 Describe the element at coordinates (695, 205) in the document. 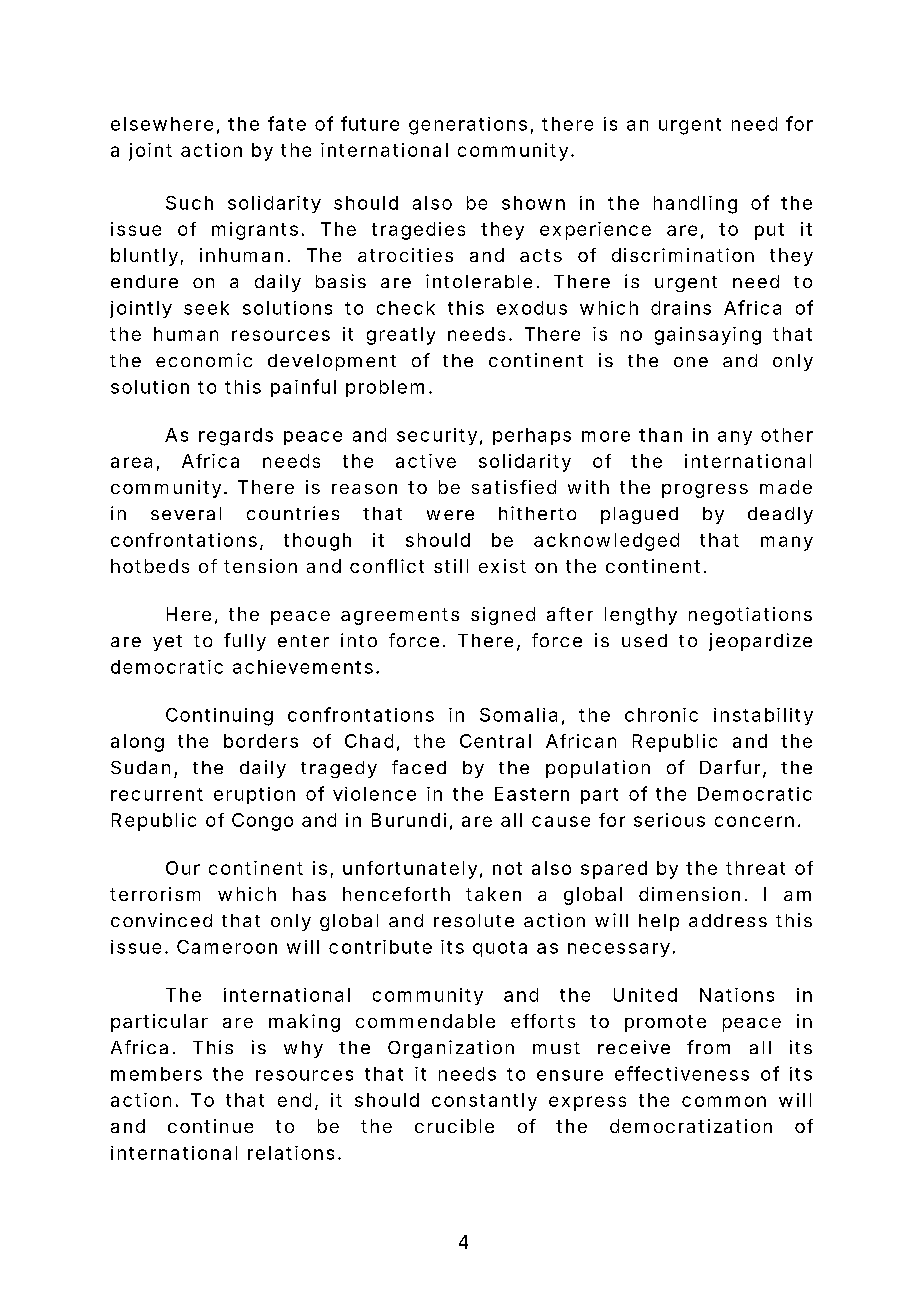

I see `handling` at that location.
